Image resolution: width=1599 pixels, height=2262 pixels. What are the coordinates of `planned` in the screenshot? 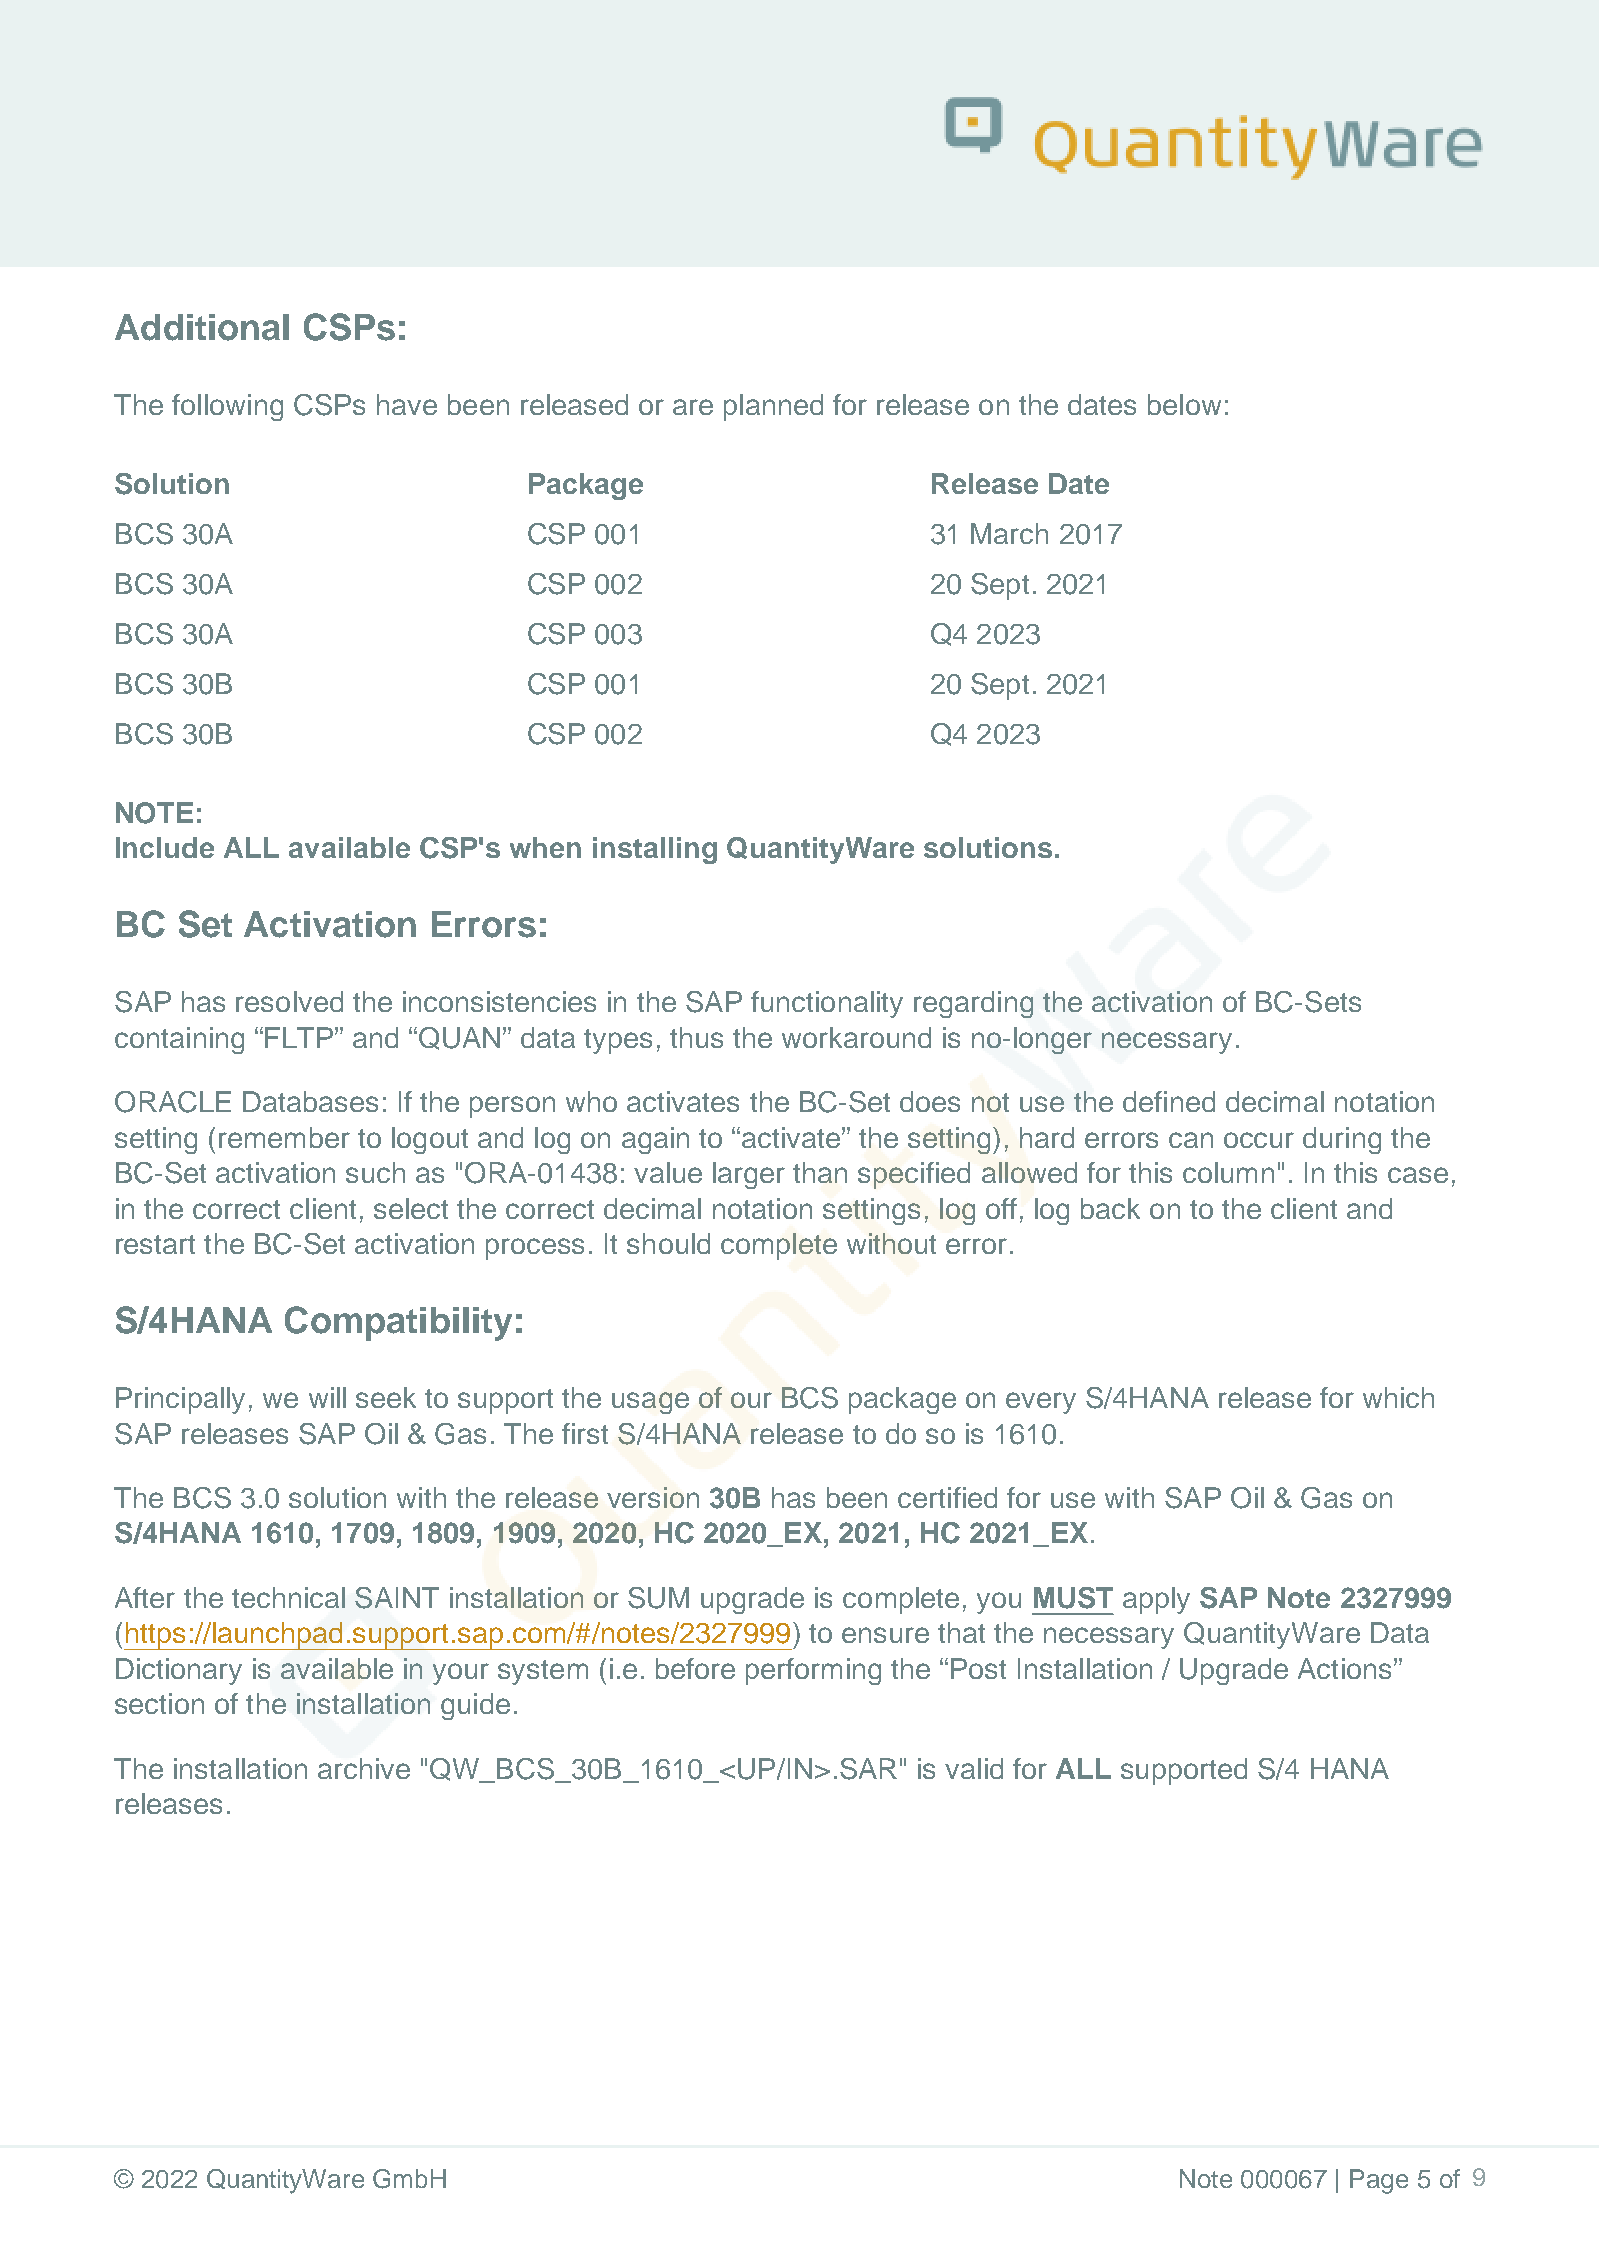 It's located at (773, 407).
